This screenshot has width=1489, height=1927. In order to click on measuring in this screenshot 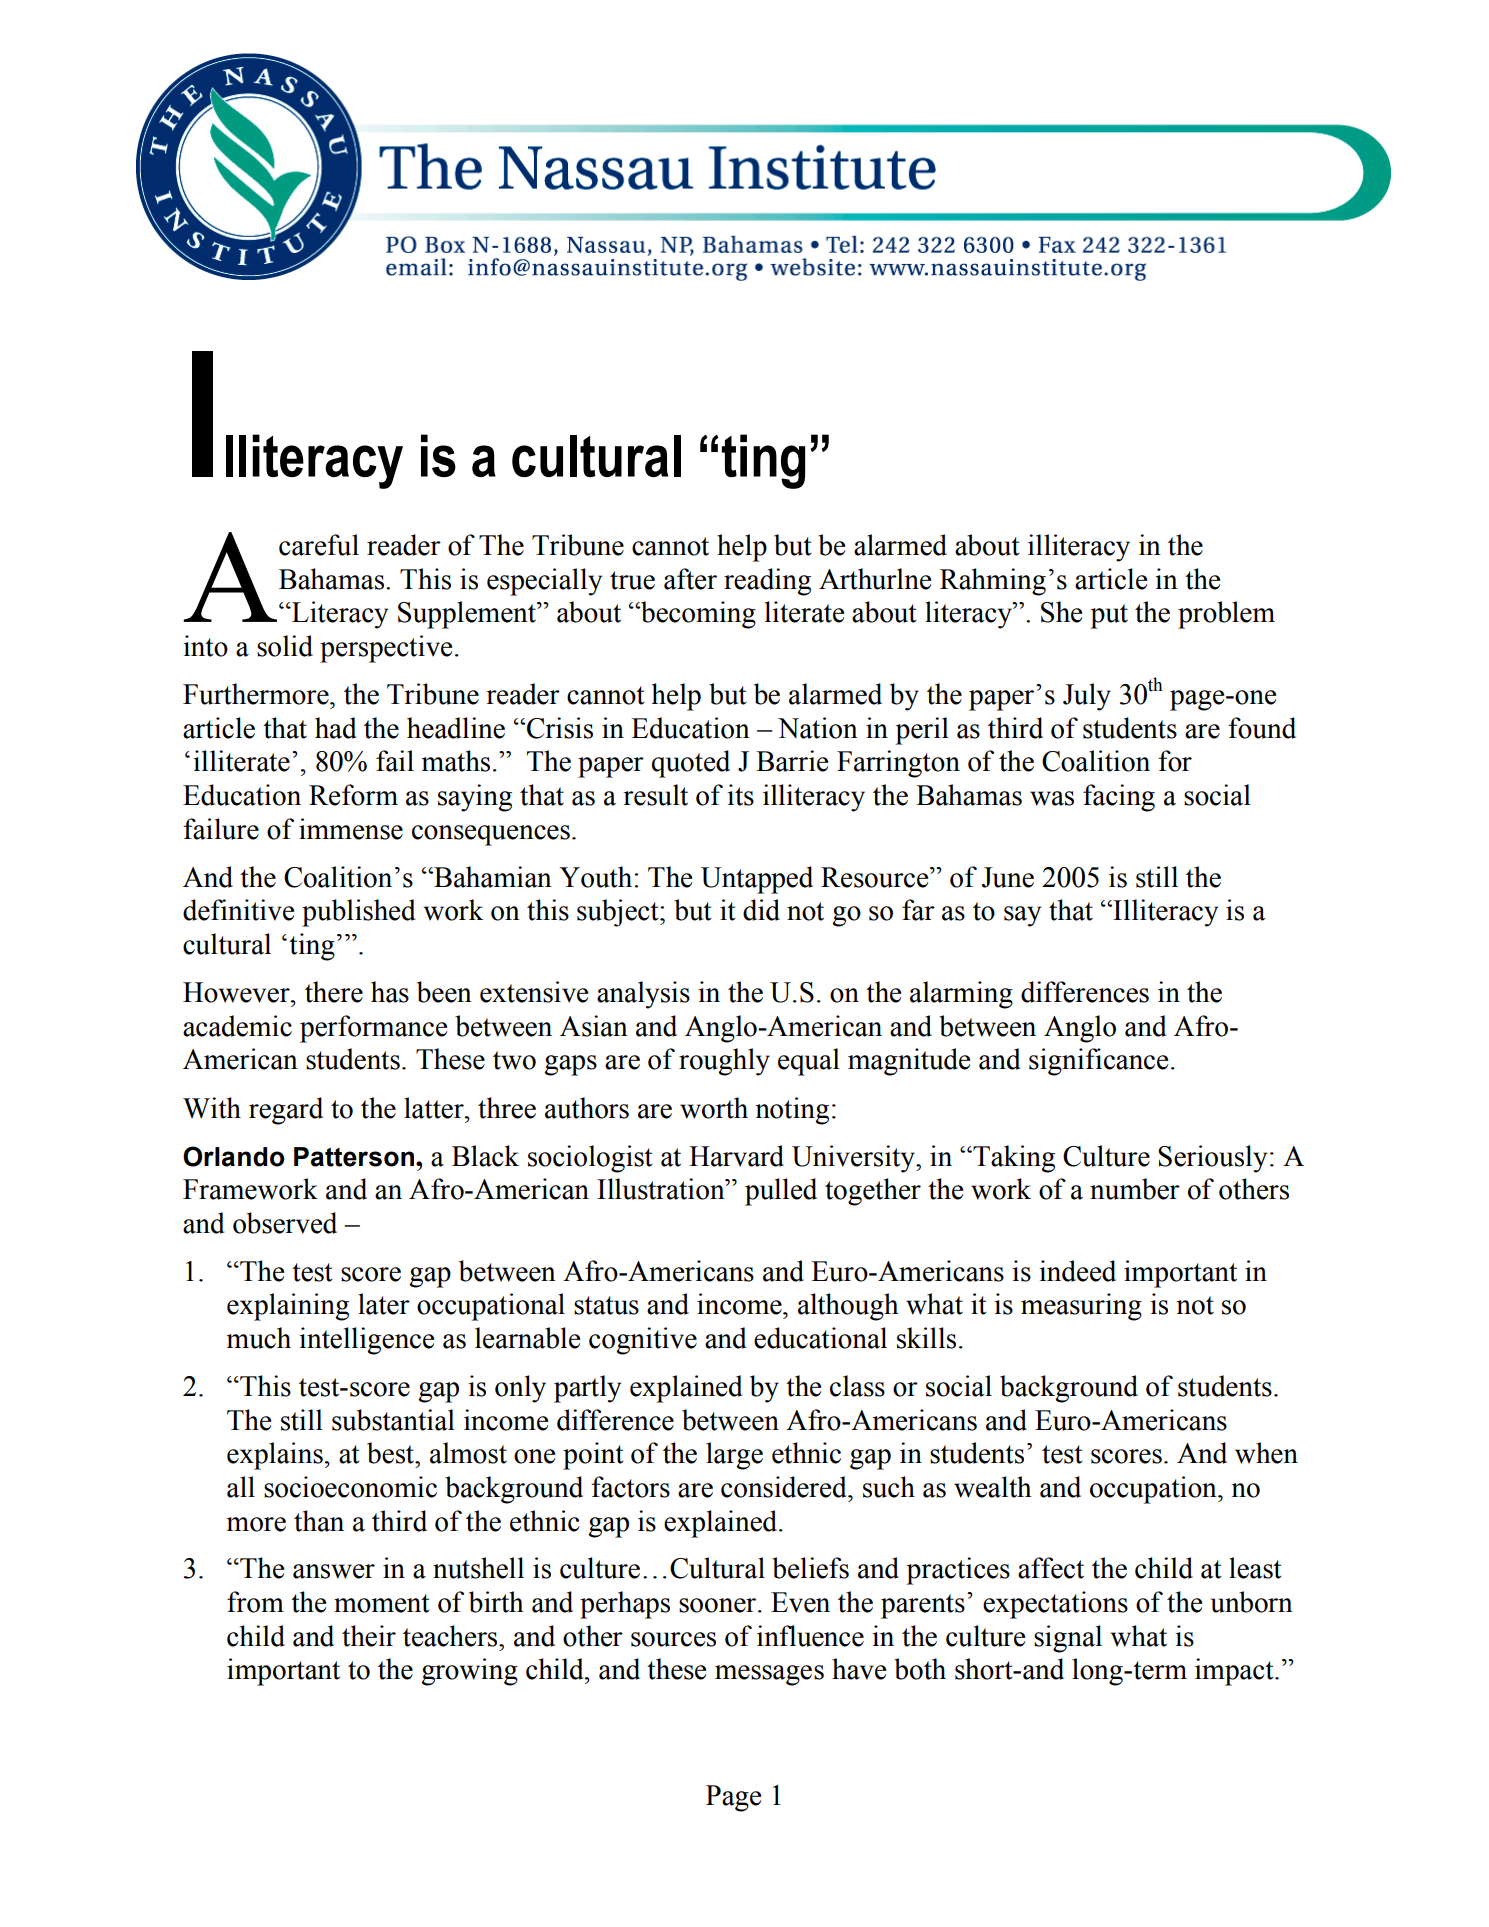, I will do `click(1081, 1307)`.
